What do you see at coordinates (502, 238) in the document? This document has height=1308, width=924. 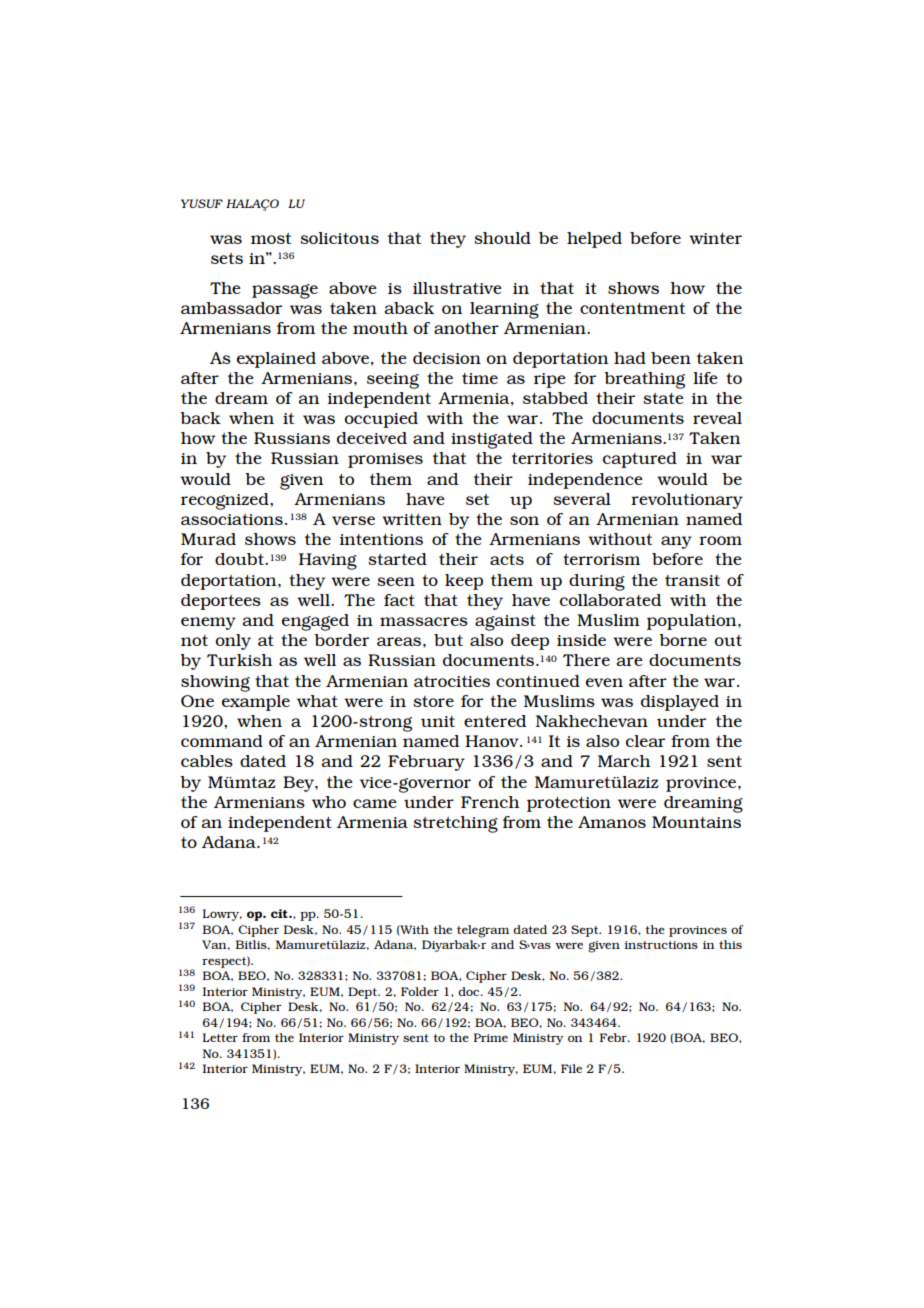 I see `should` at bounding box center [502, 238].
